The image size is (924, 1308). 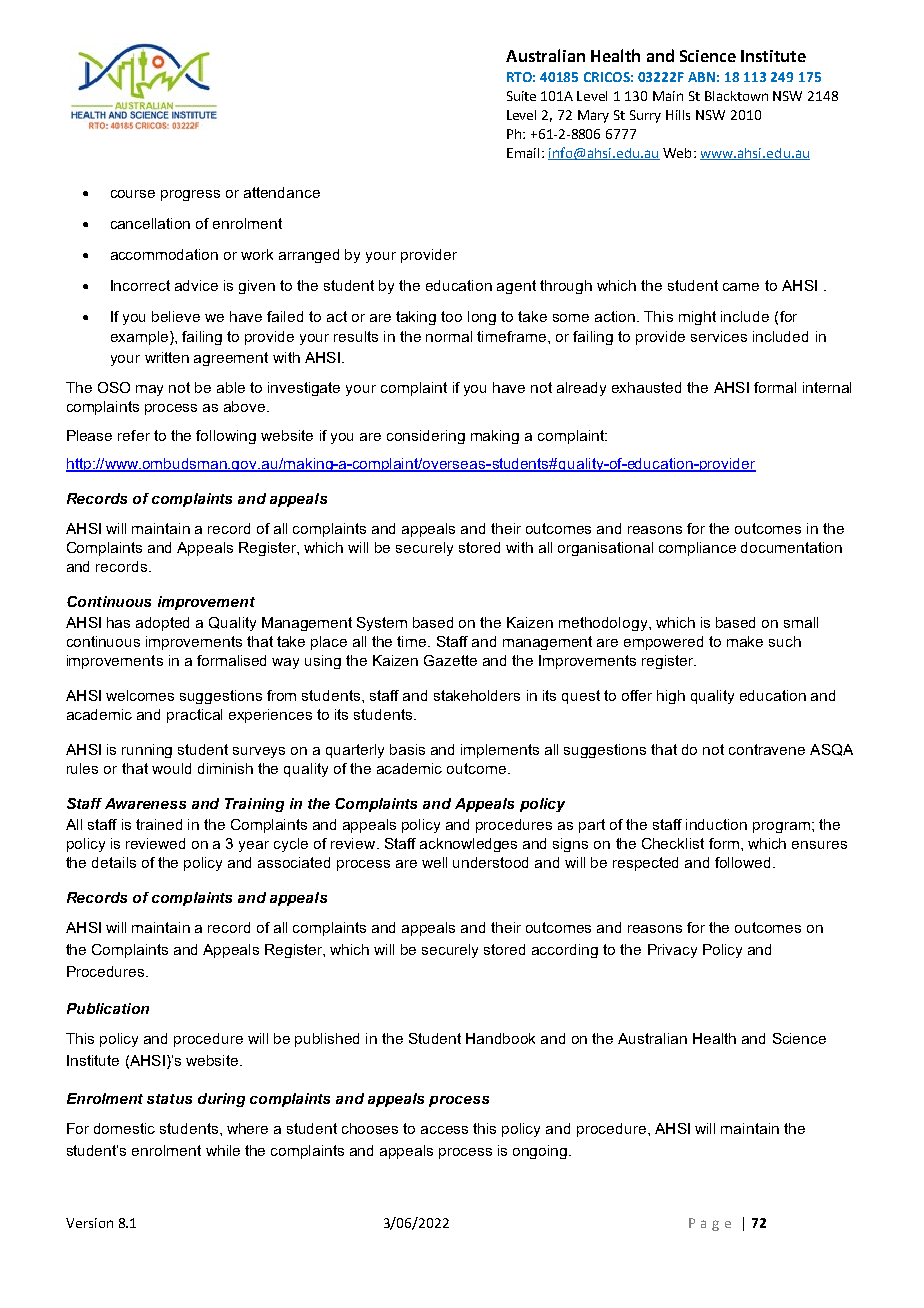 What do you see at coordinates (444, 1130) in the screenshot?
I see `access` at bounding box center [444, 1130].
